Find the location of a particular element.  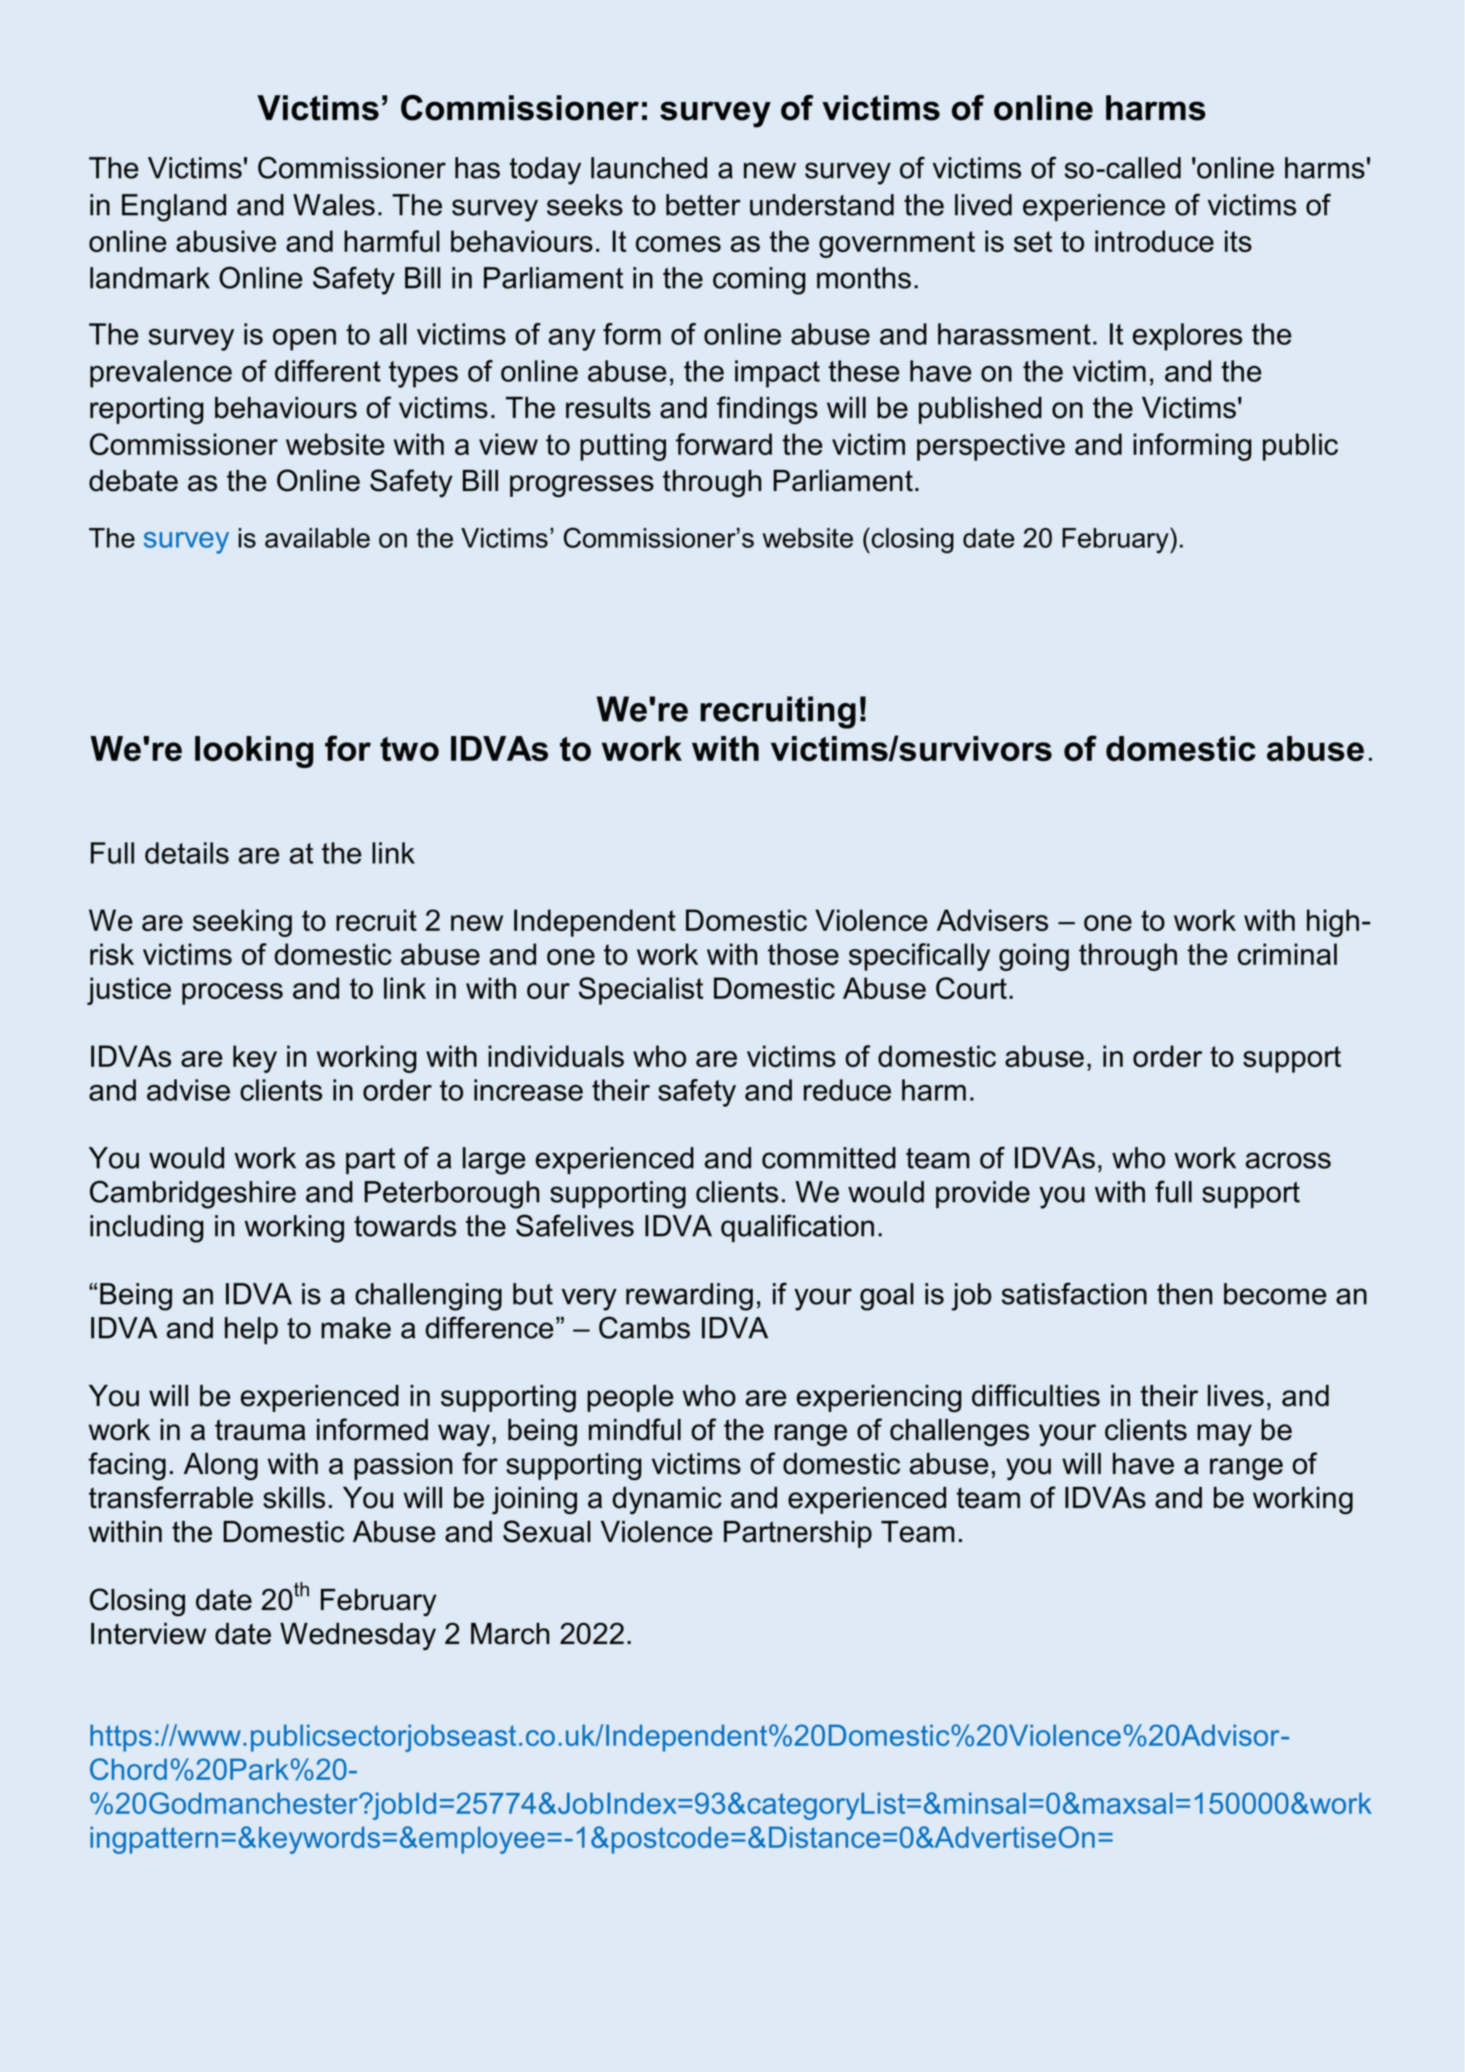

looking is located at coordinates (254, 752).
